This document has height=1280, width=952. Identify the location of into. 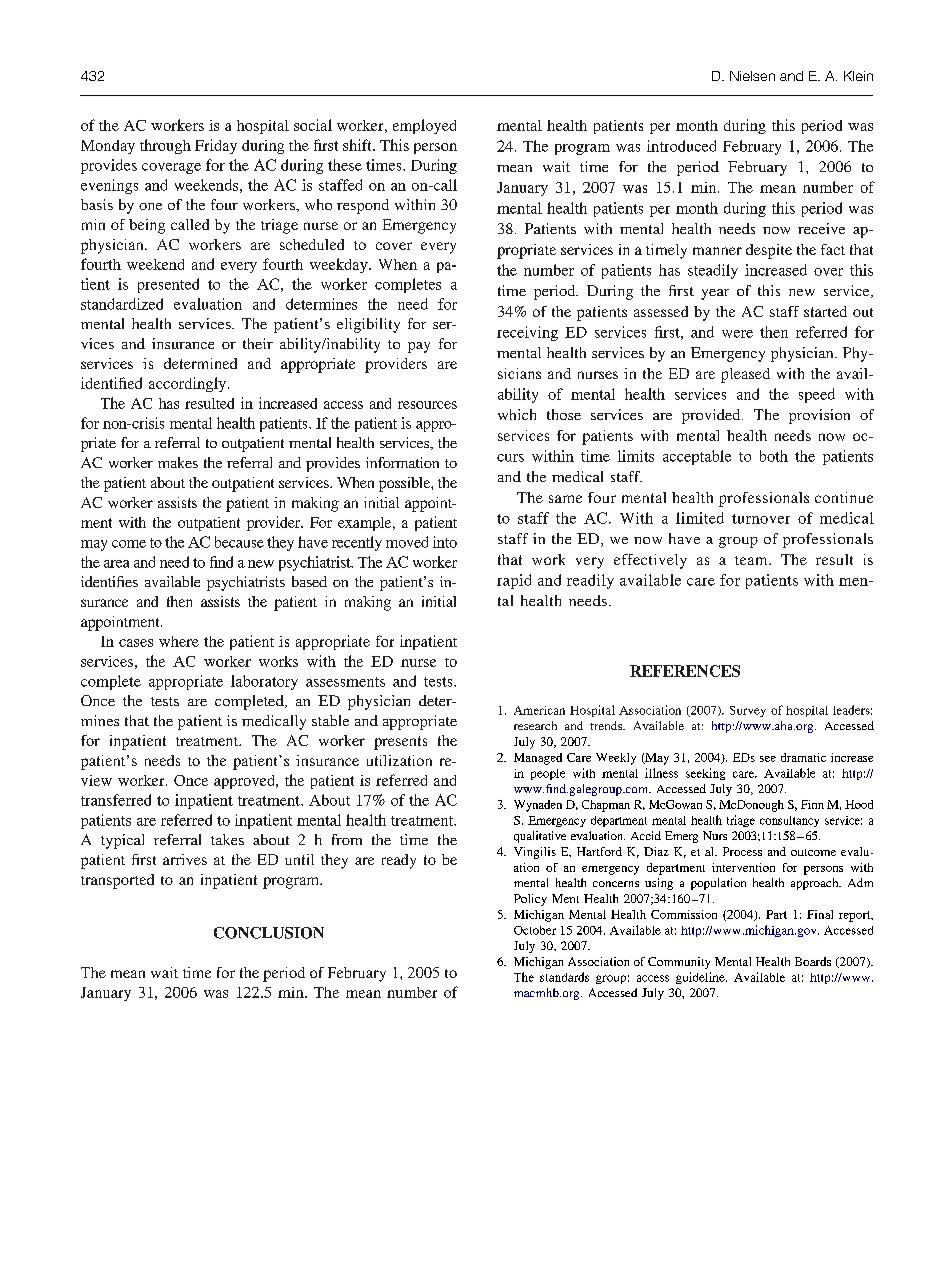
(445, 542).
